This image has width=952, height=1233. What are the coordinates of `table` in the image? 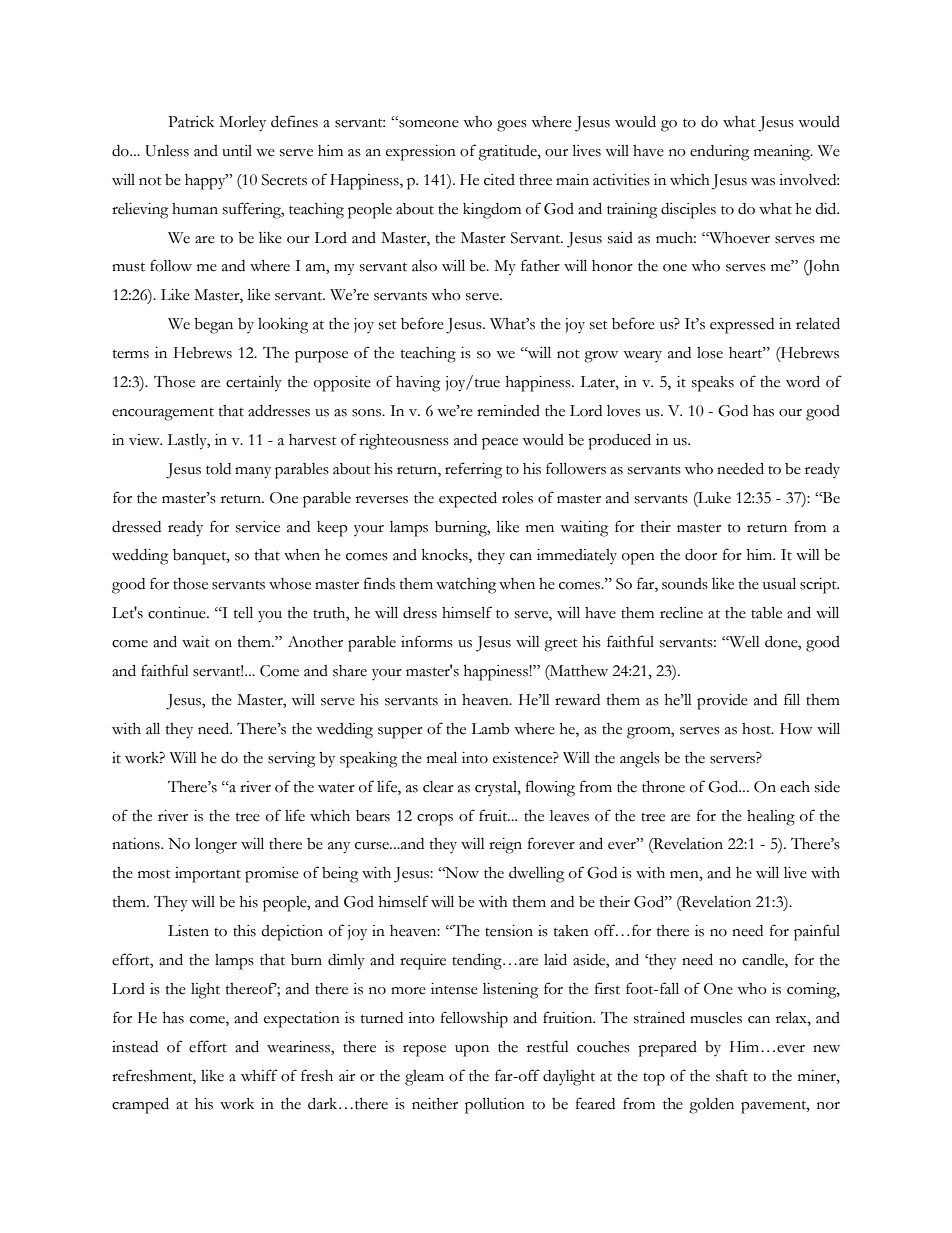 It's located at (766, 612).
